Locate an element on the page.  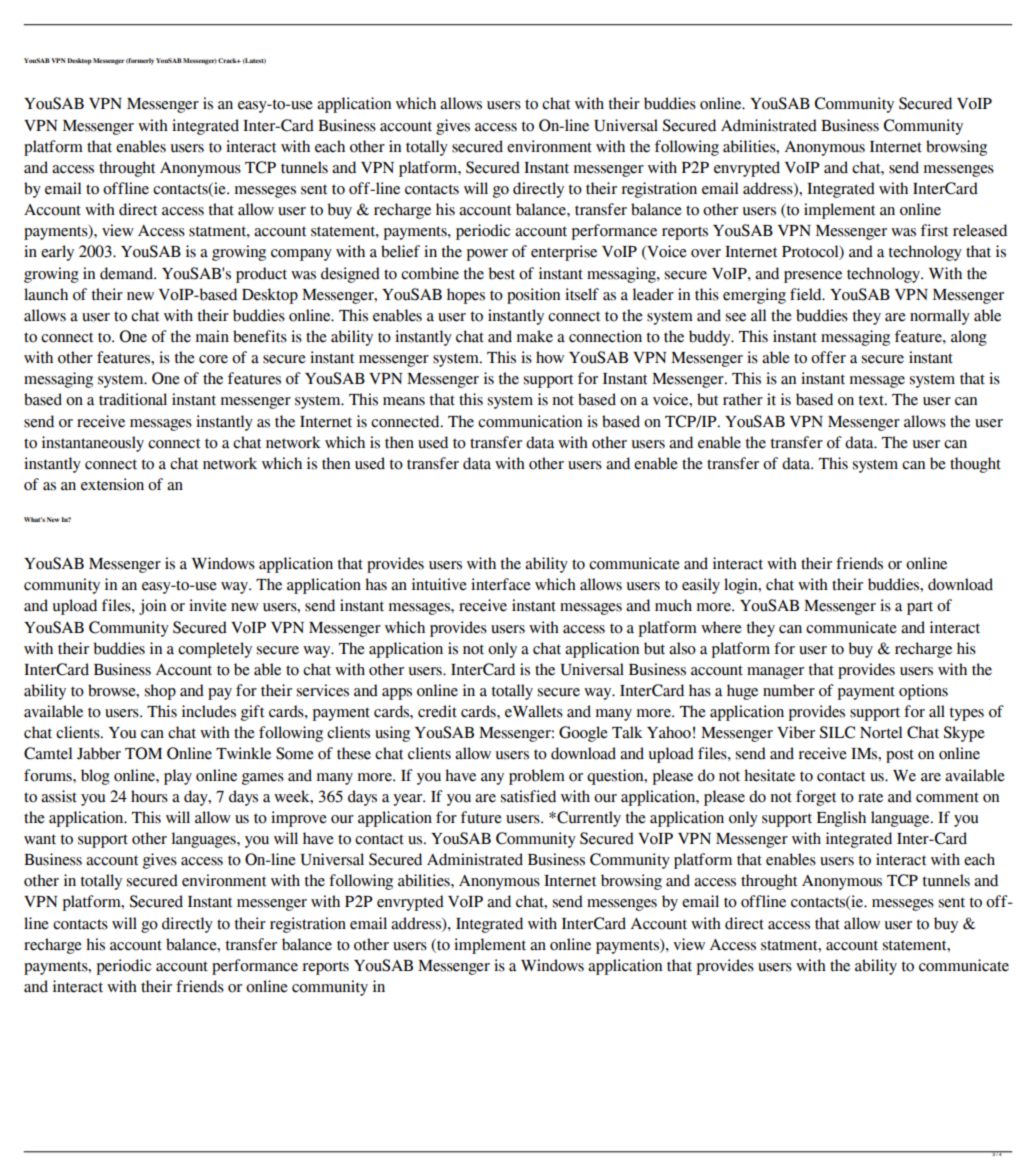
first is located at coordinates (934, 230).
